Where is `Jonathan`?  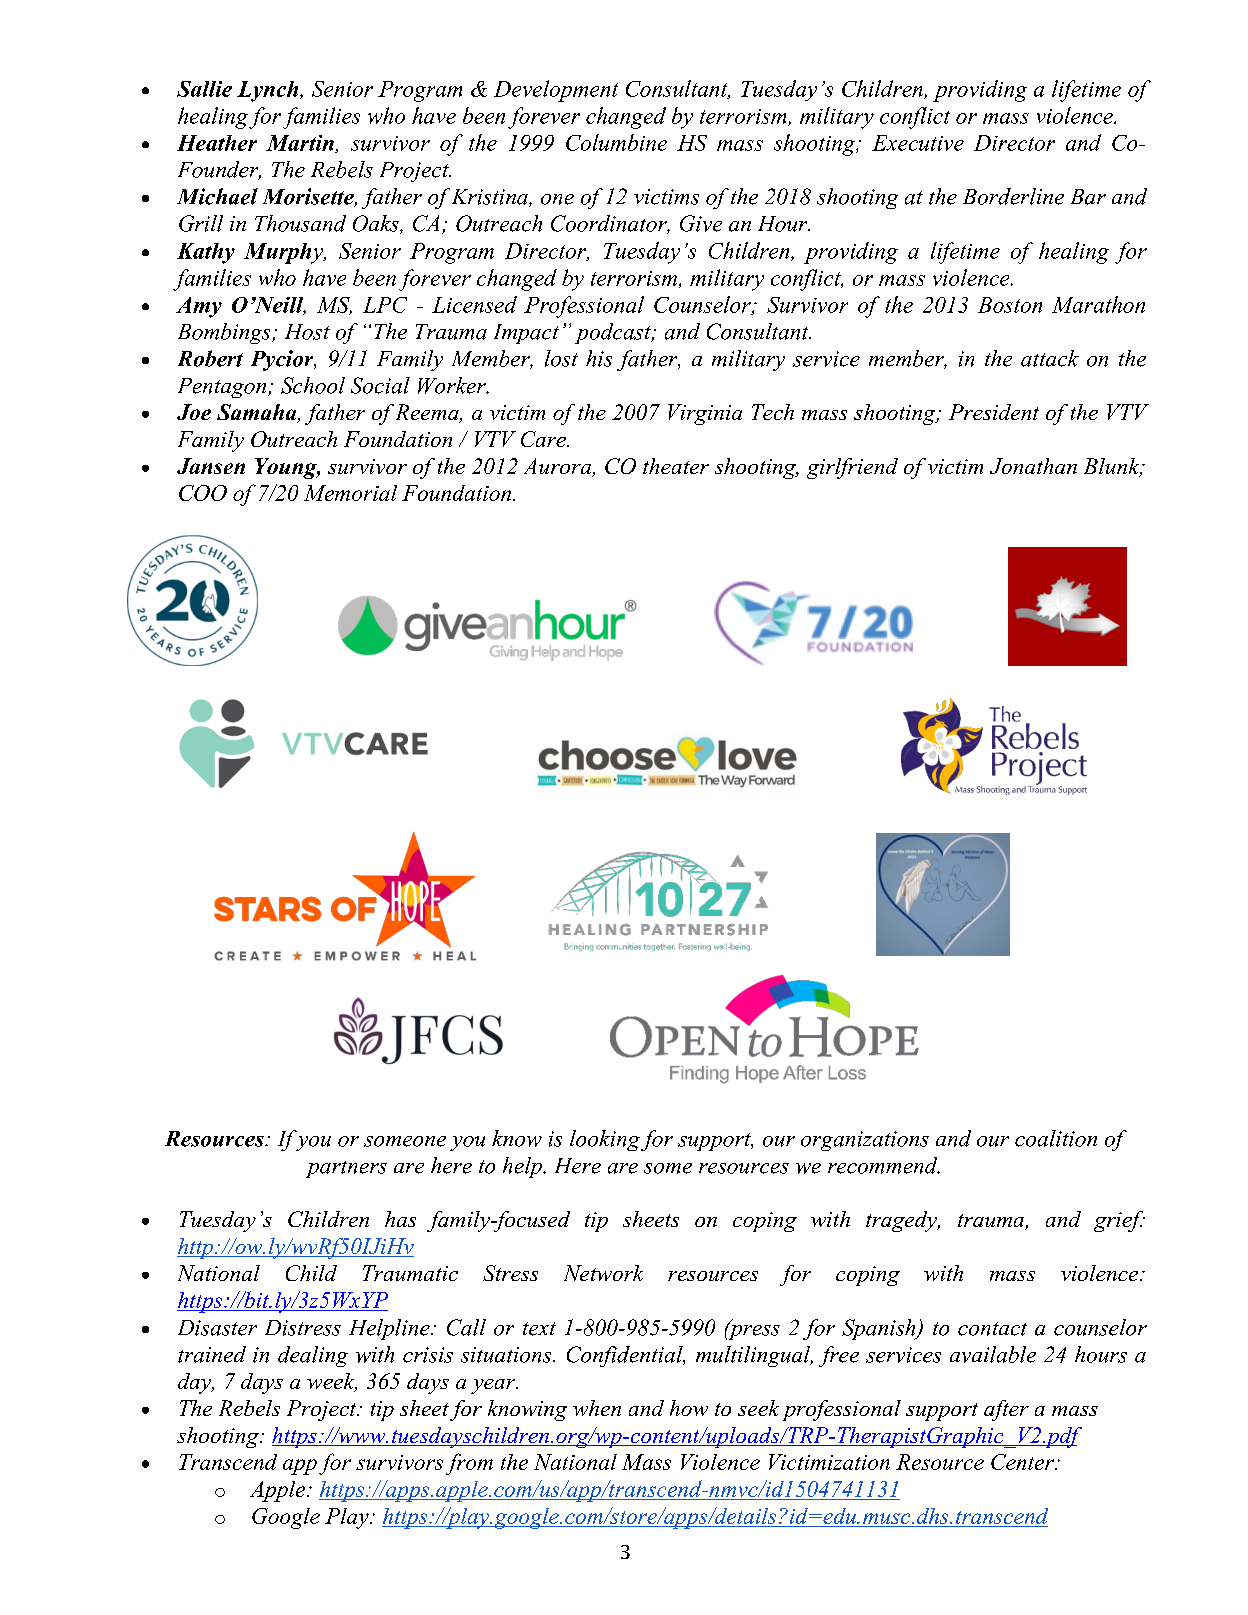 Jonathan is located at coordinates (1033, 466).
